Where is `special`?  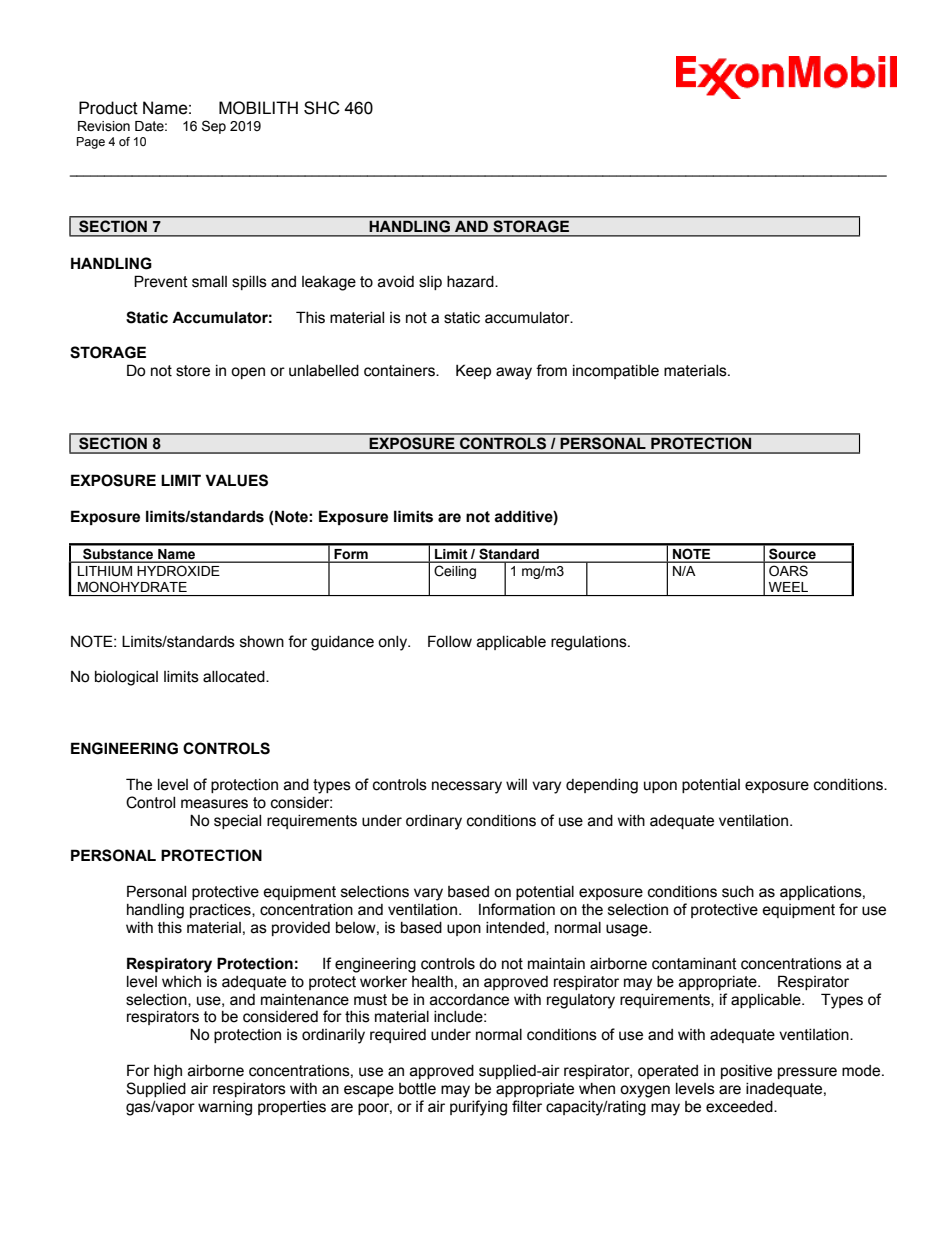
special is located at coordinates (237, 822).
